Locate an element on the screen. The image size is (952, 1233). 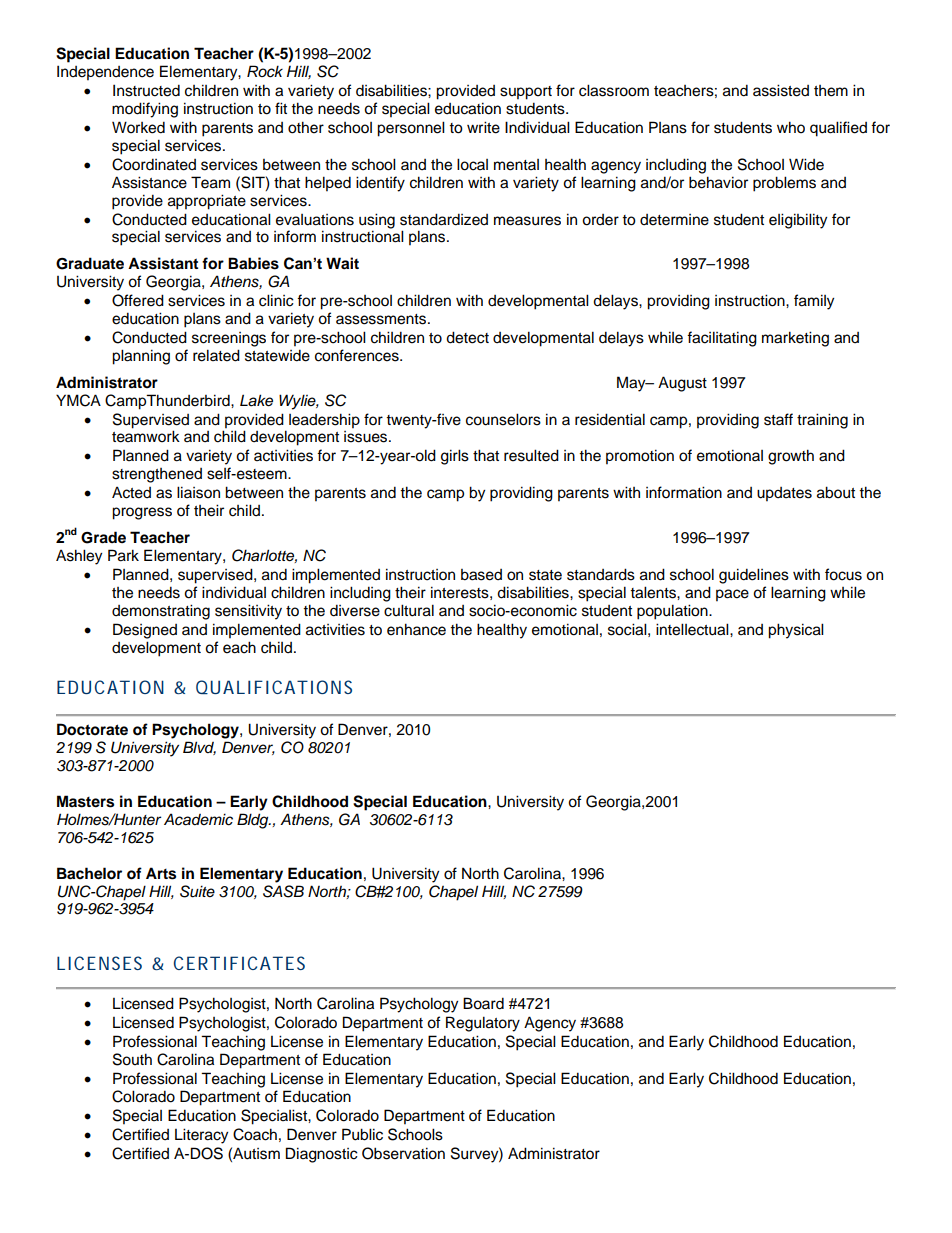
write is located at coordinates (483, 127).
